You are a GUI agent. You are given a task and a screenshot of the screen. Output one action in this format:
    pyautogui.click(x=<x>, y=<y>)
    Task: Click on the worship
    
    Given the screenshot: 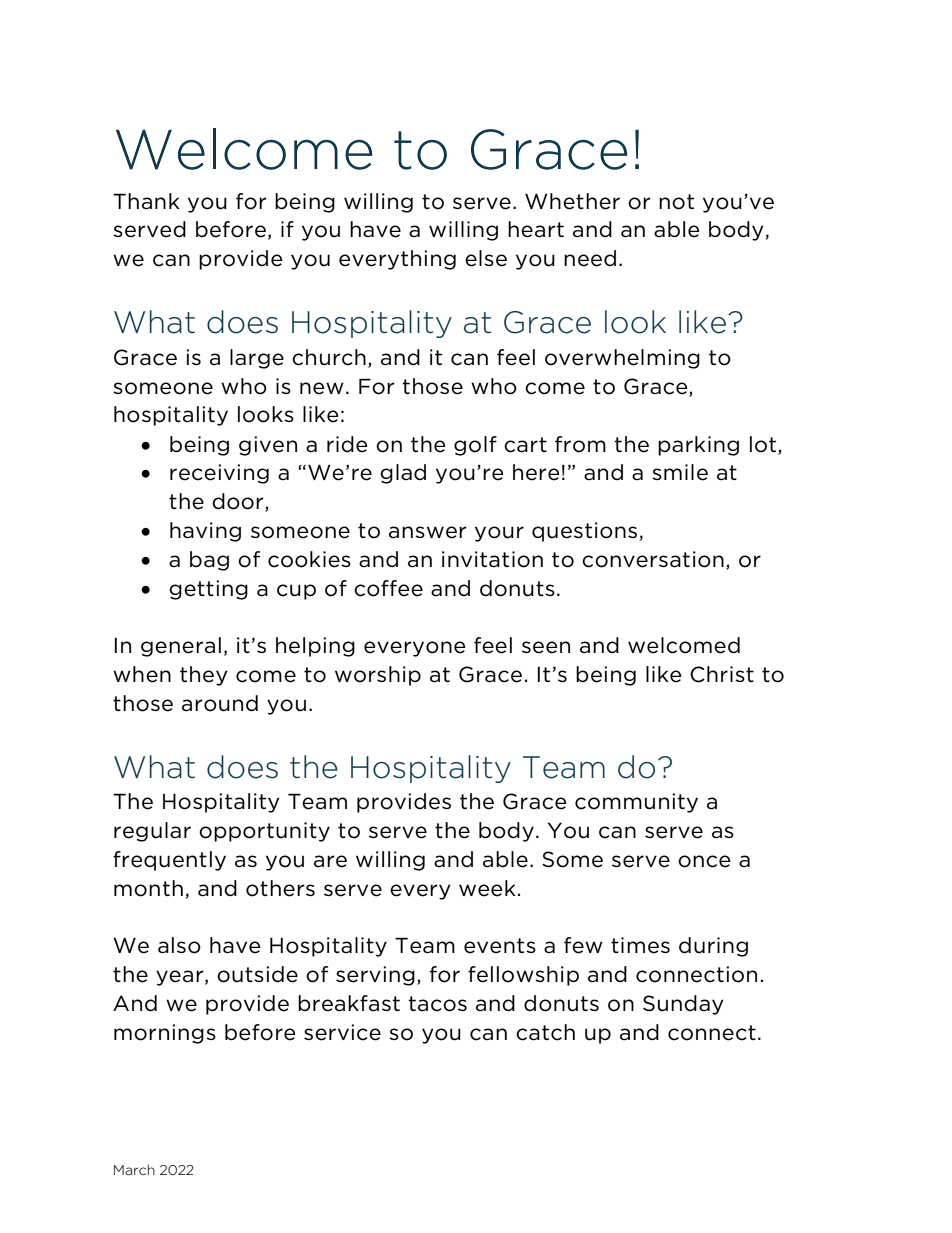 What is the action you would take?
    pyautogui.click(x=378, y=676)
